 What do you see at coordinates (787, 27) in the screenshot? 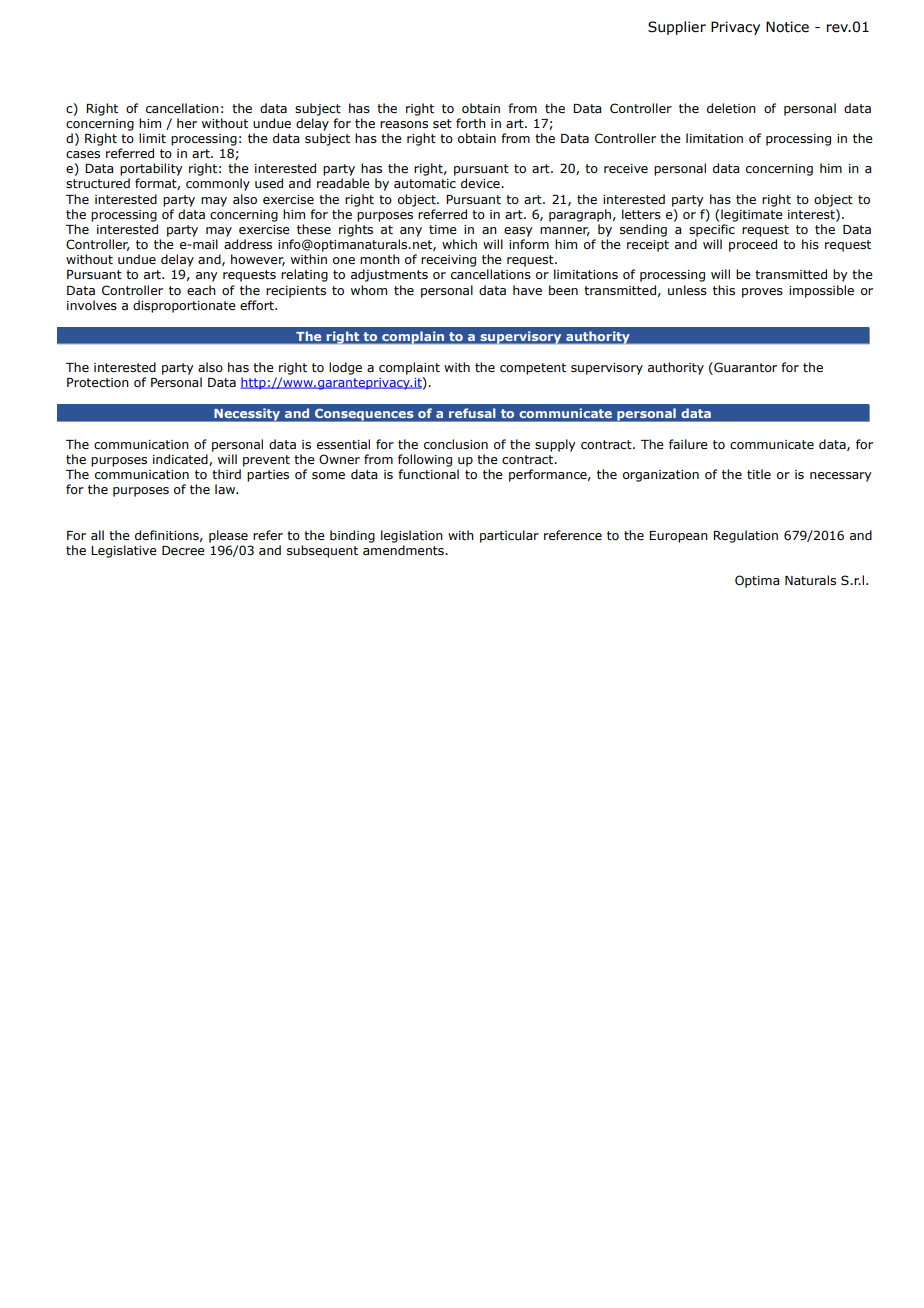
I see `Notice` at bounding box center [787, 27].
